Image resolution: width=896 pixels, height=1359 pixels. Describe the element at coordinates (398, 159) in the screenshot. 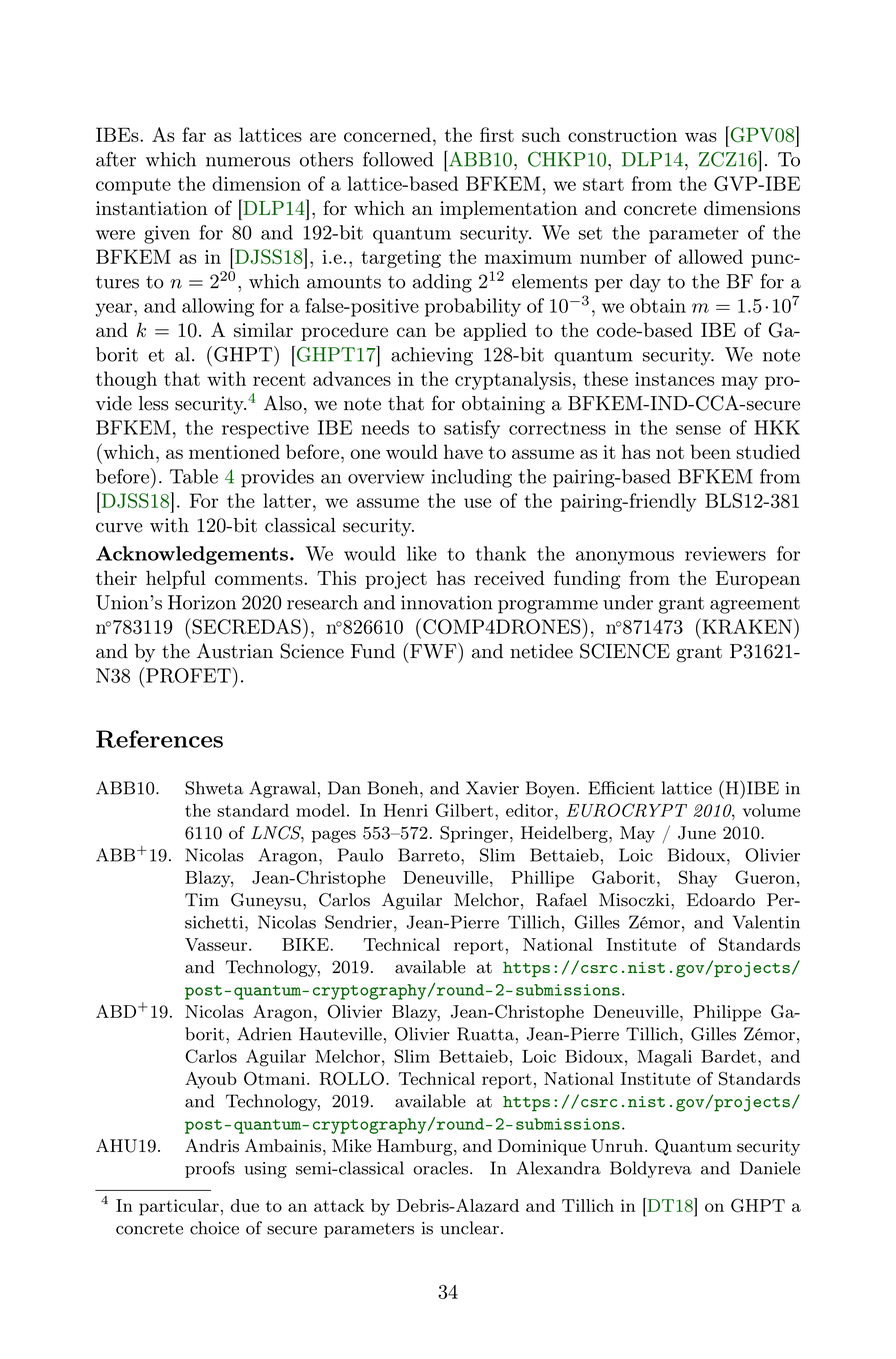

I see `followed` at that location.
